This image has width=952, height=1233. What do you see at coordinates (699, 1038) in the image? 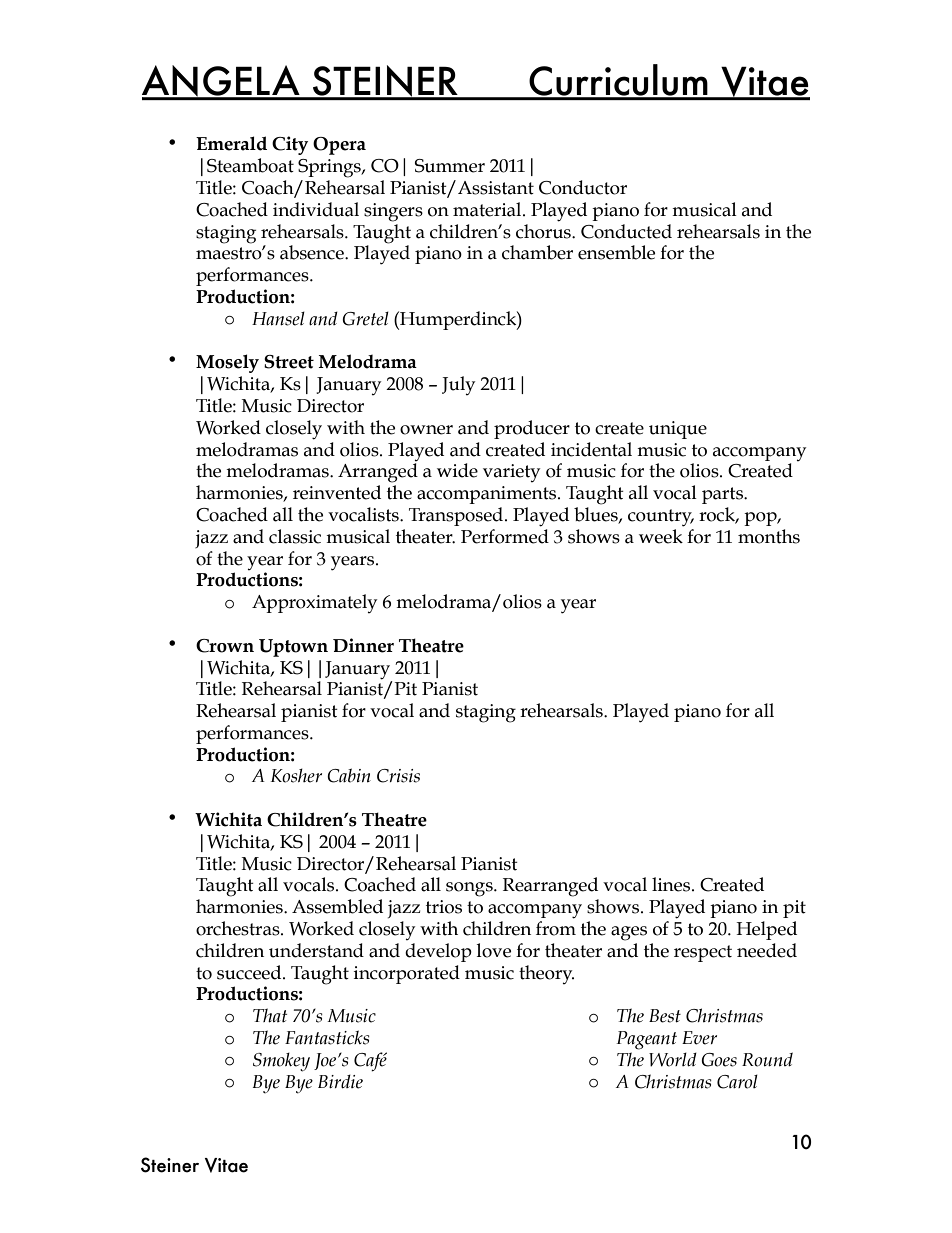
I see `Ever` at bounding box center [699, 1038].
